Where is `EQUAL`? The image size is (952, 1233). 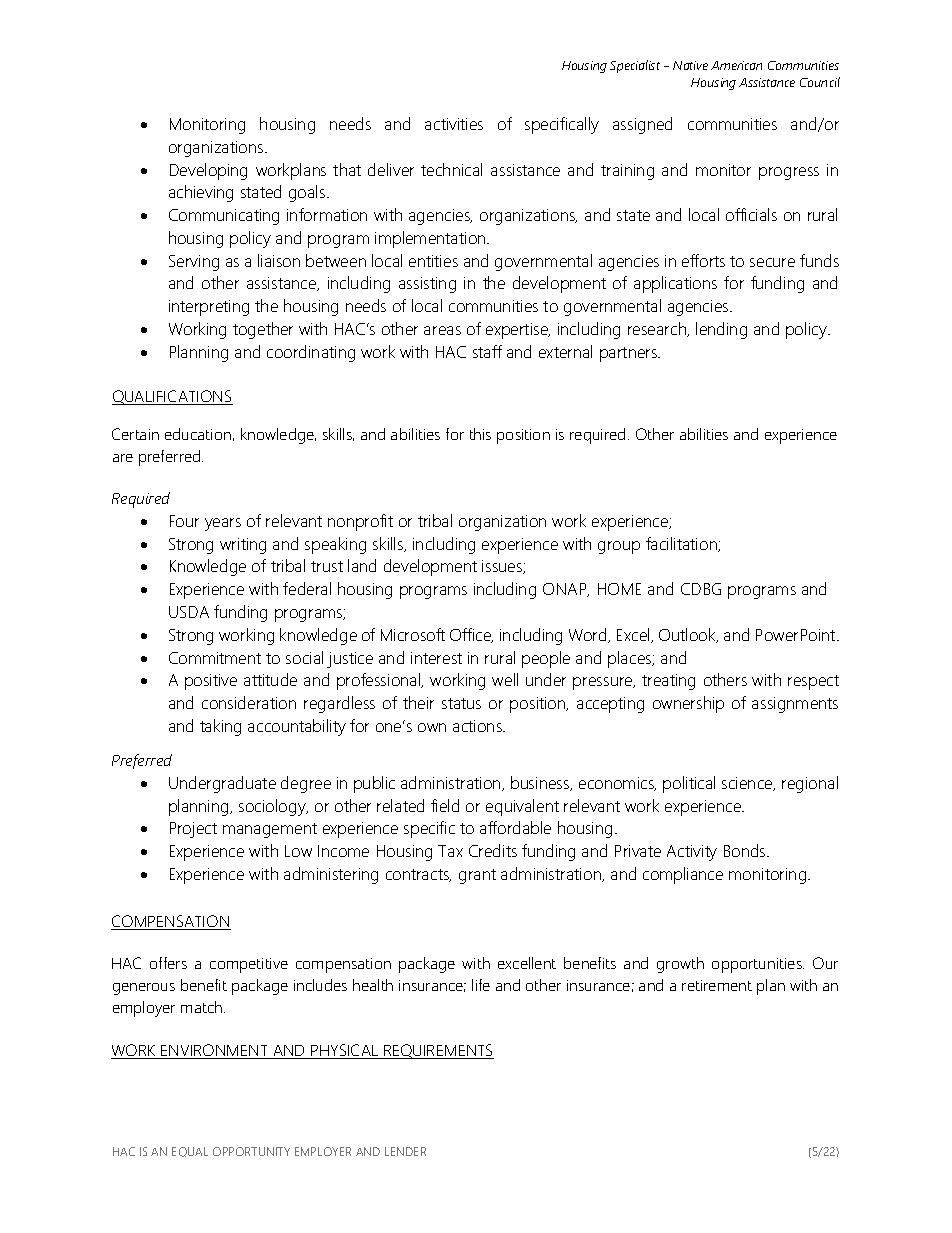 EQUAL is located at coordinates (190, 1152).
